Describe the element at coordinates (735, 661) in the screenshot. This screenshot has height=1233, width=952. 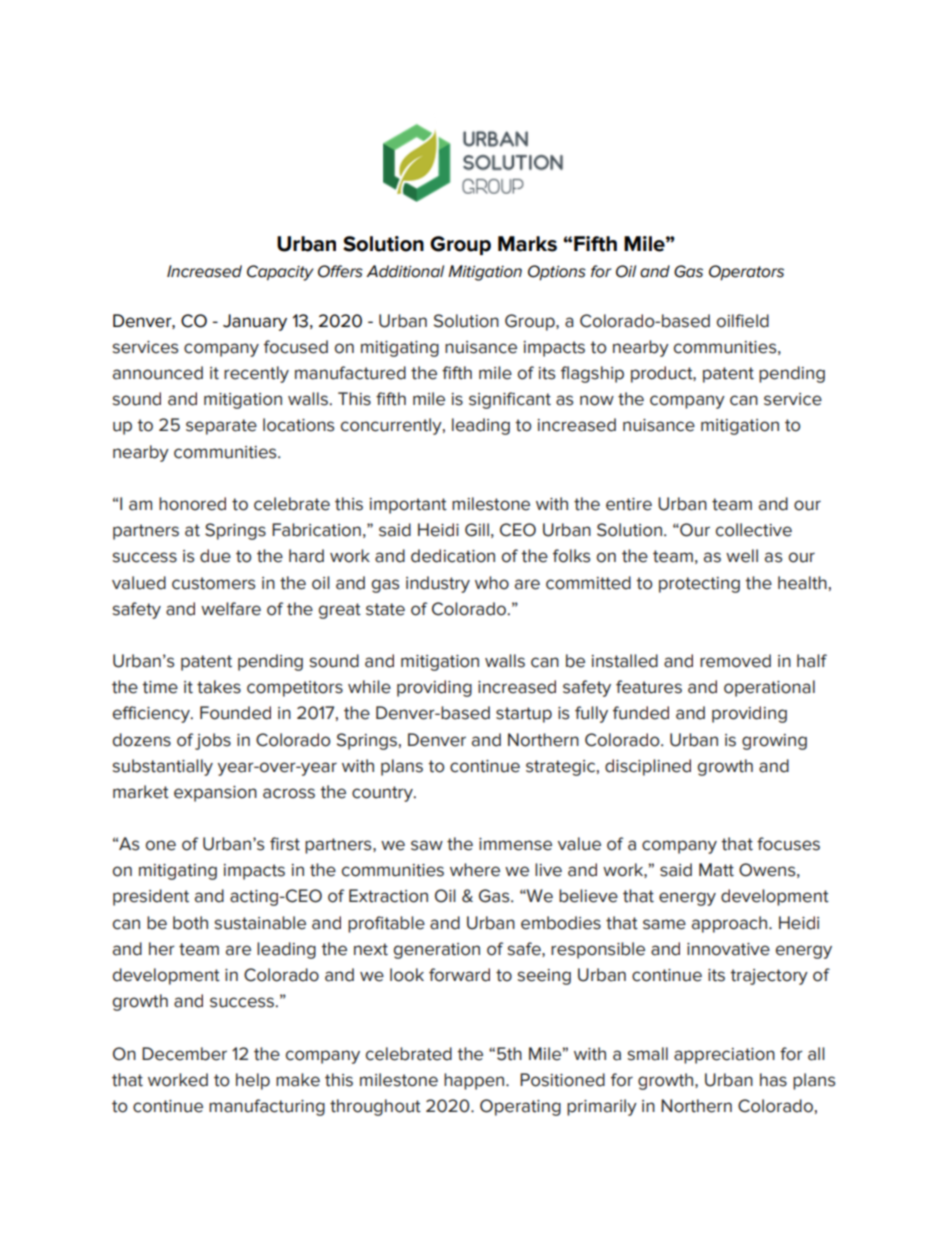
I see `removed` at that location.
